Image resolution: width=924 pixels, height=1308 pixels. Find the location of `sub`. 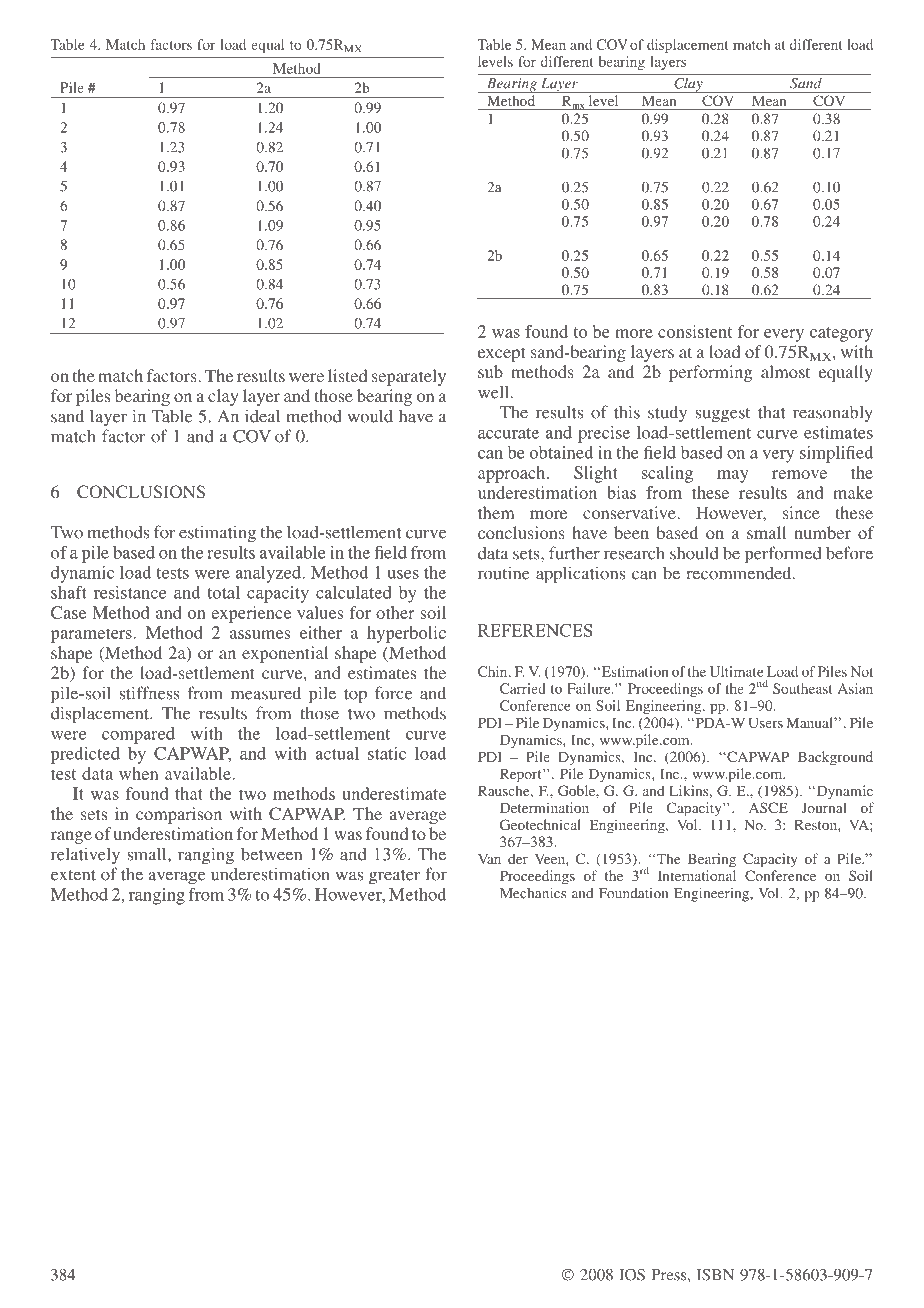

sub is located at coordinates (490, 371).
